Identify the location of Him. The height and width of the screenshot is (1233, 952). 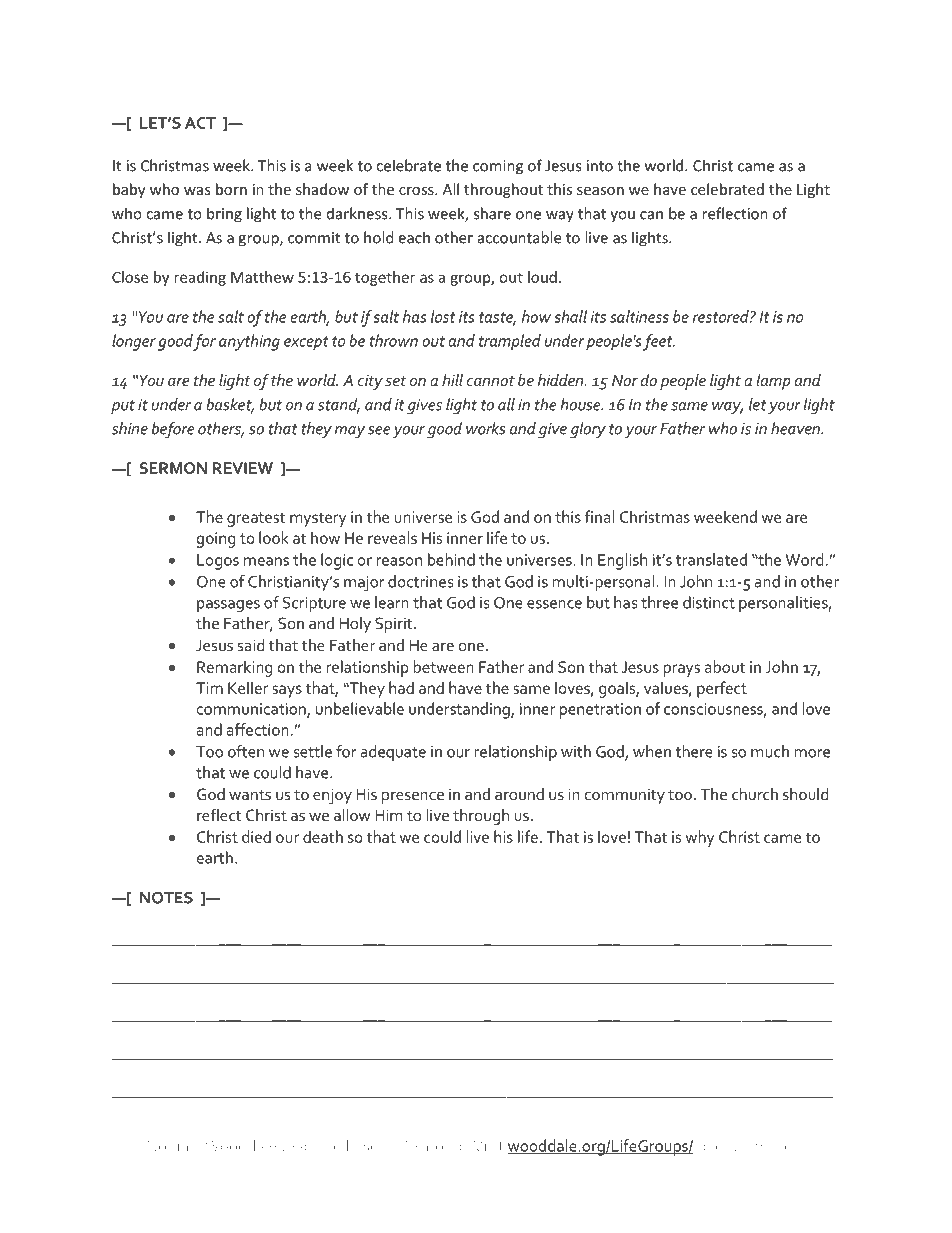
(389, 815).
